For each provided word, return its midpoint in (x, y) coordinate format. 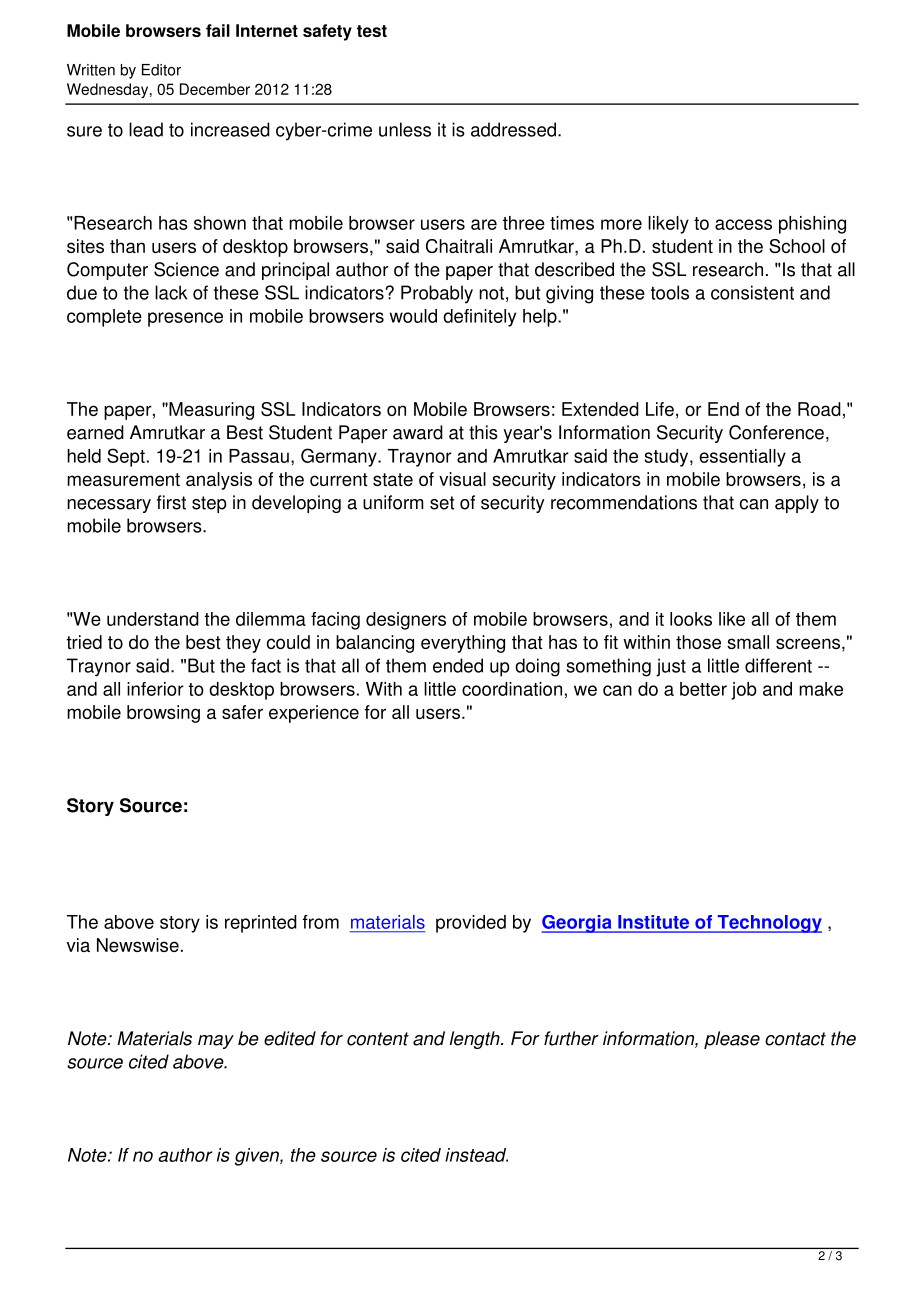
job (744, 691)
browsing (163, 714)
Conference (776, 432)
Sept (126, 457)
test (372, 31)
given (258, 1157)
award (418, 432)
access (743, 224)
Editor (161, 70)
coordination (512, 689)
